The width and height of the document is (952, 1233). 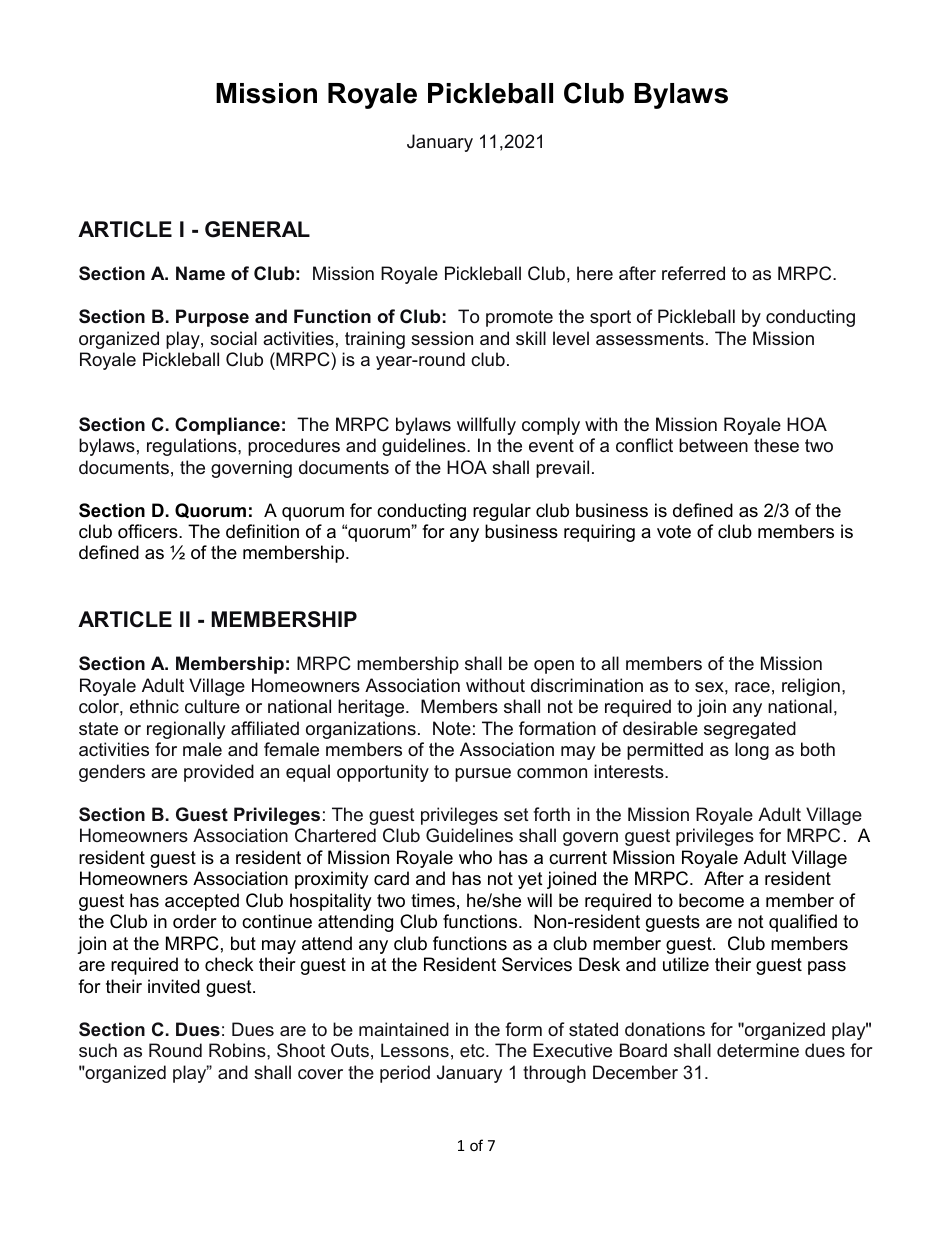 What do you see at coordinates (202, 902) in the document?
I see `accepted` at bounding box center [202, 902].
